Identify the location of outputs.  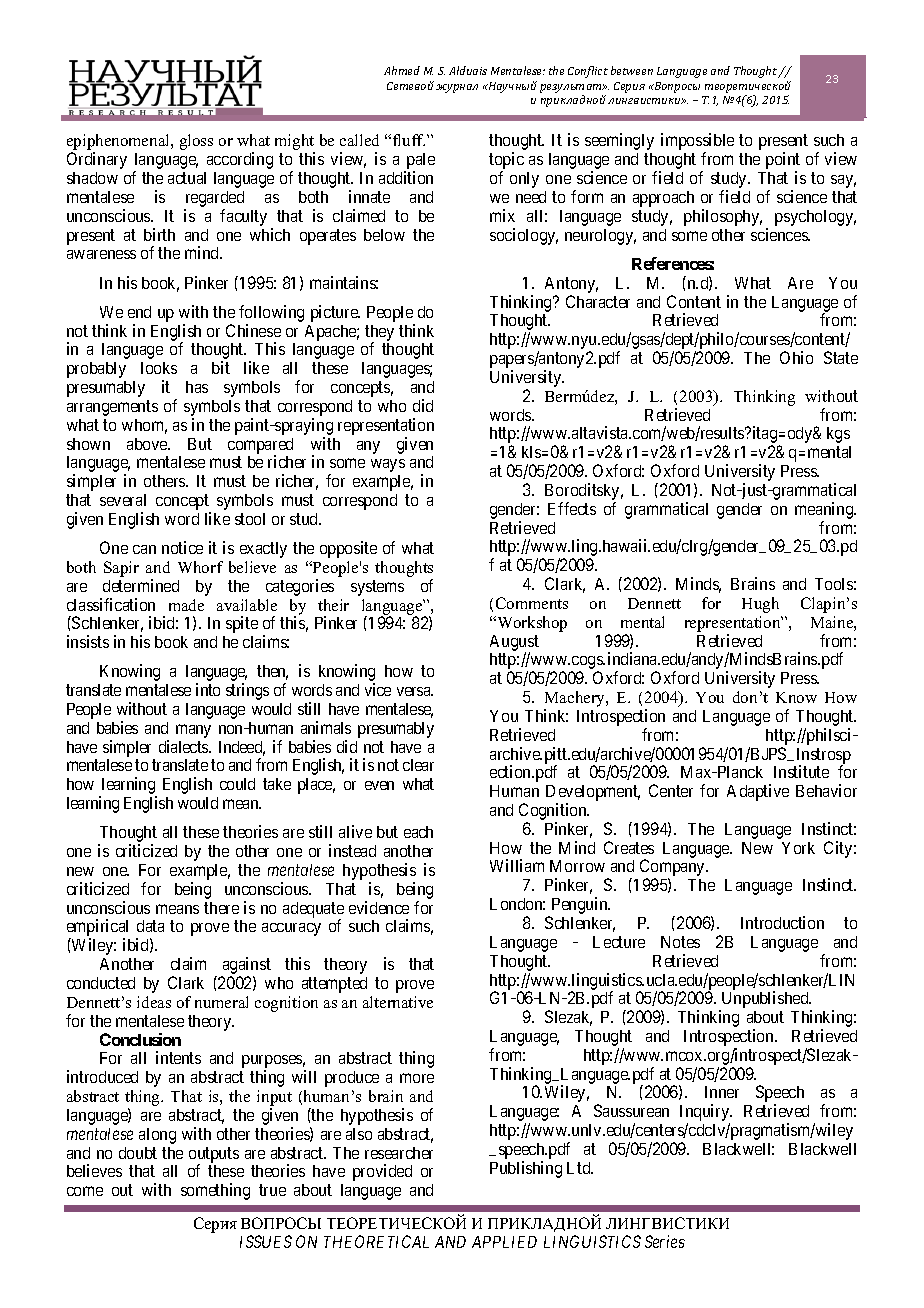
(214, 1156).
